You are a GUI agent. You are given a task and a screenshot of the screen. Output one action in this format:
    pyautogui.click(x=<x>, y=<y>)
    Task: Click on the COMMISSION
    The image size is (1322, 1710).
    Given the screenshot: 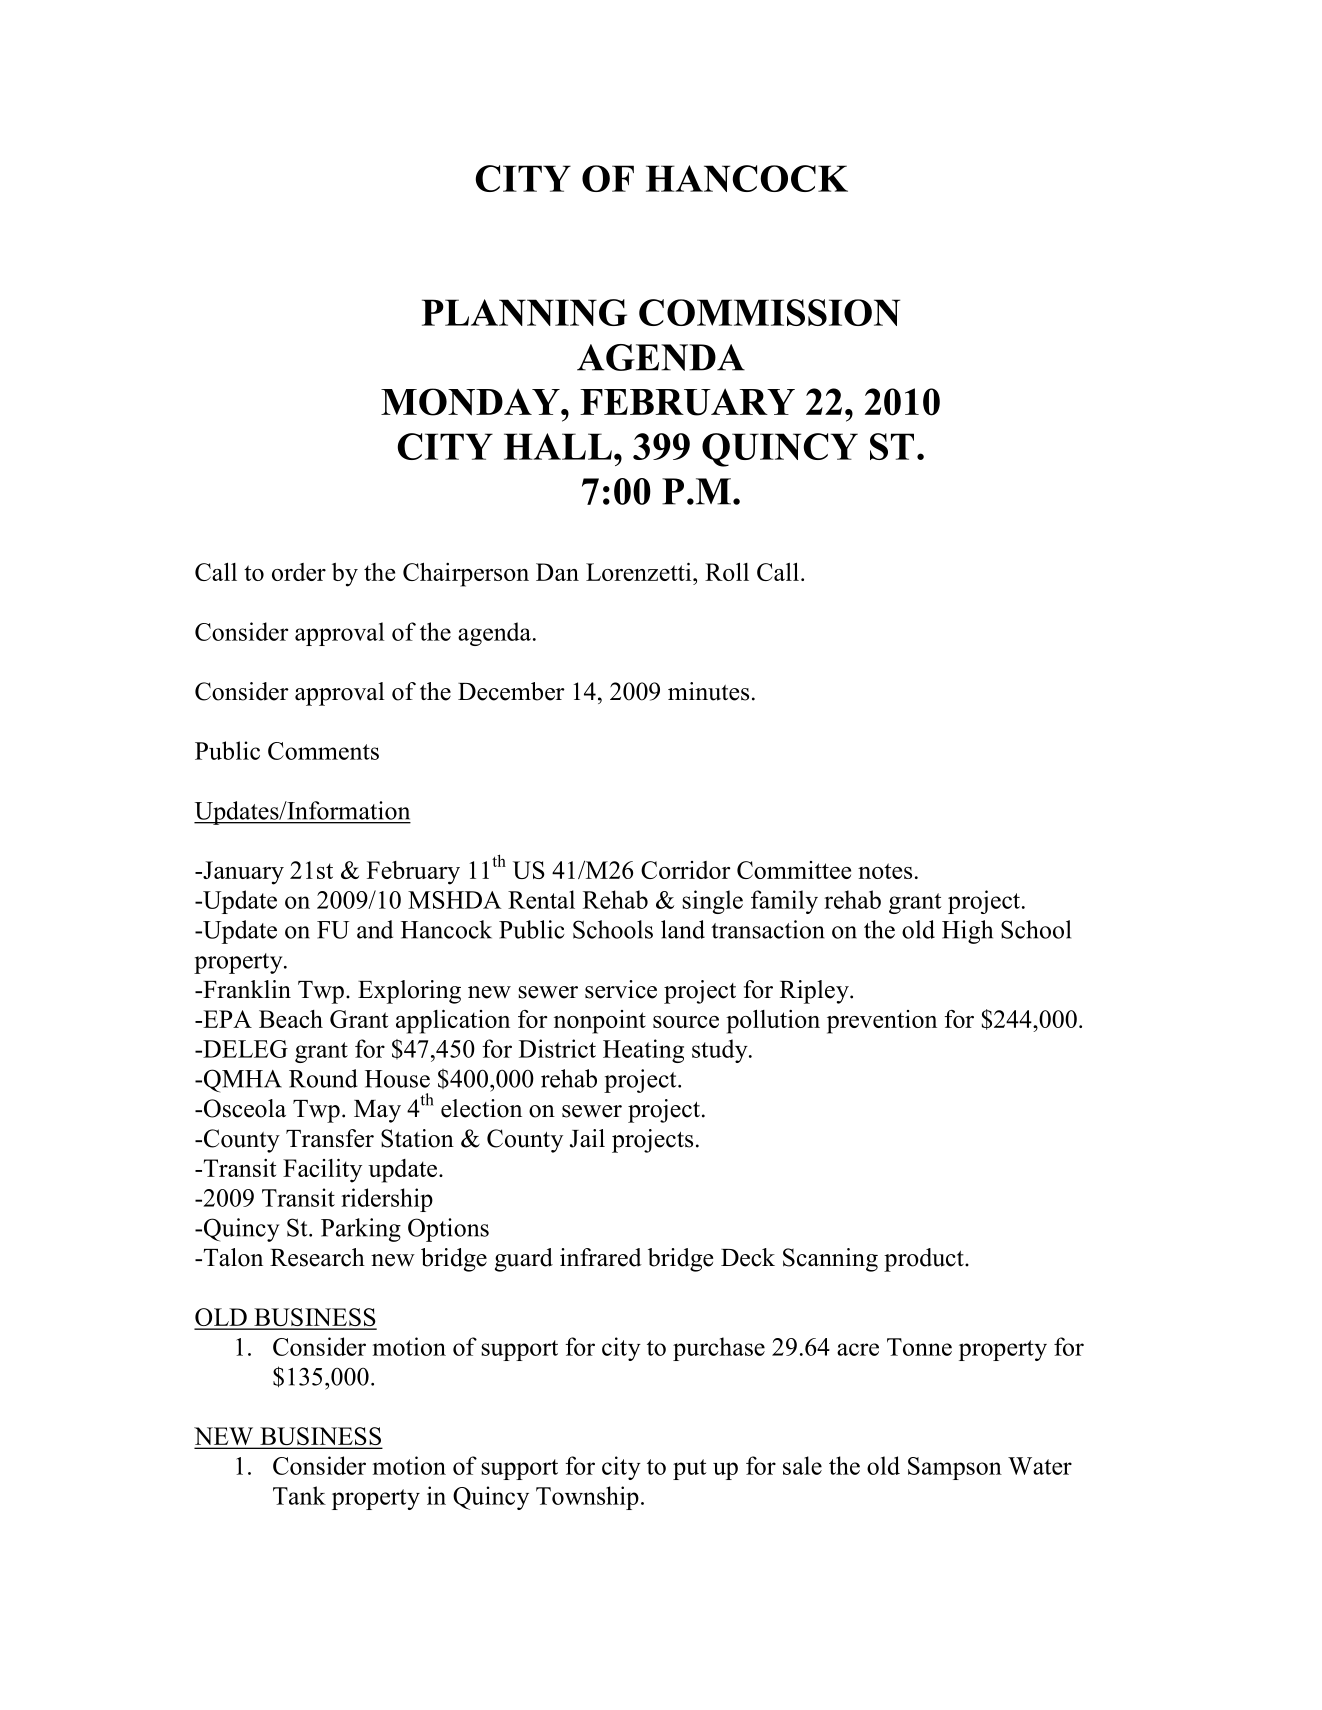 What is the action you would take?
    pyautogui.click(x=769, y=312)
